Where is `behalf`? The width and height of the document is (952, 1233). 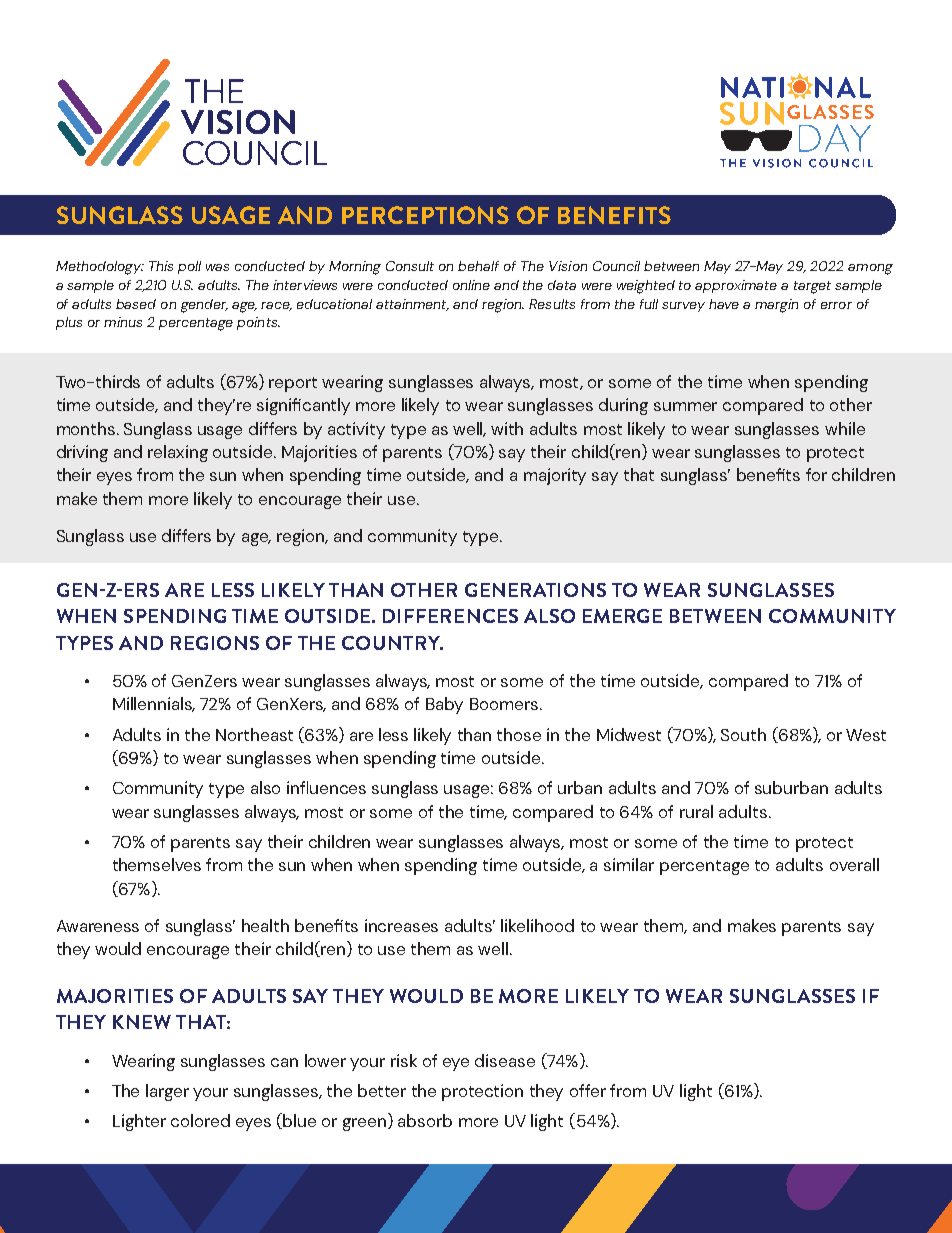
behalf is located at coordinates (478, 266).
